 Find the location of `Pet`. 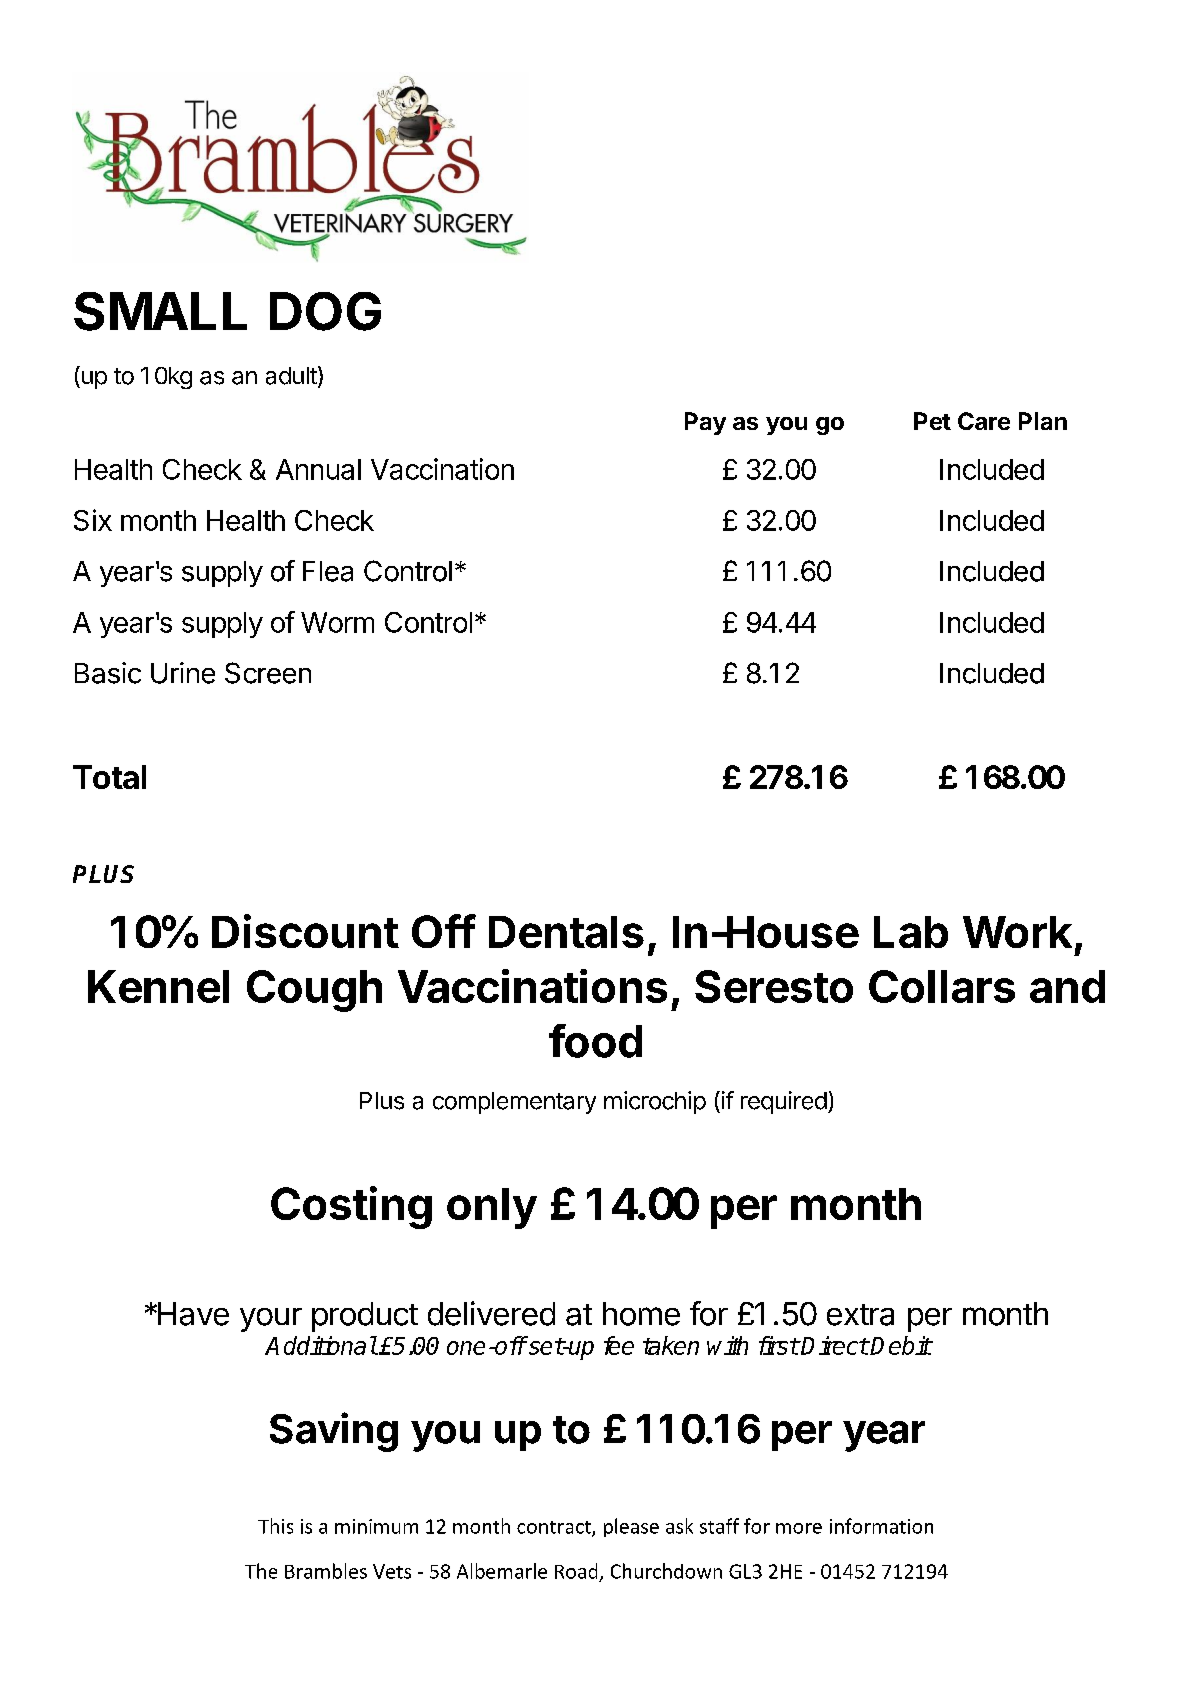

Pet is located at coordinates (932, 421).
